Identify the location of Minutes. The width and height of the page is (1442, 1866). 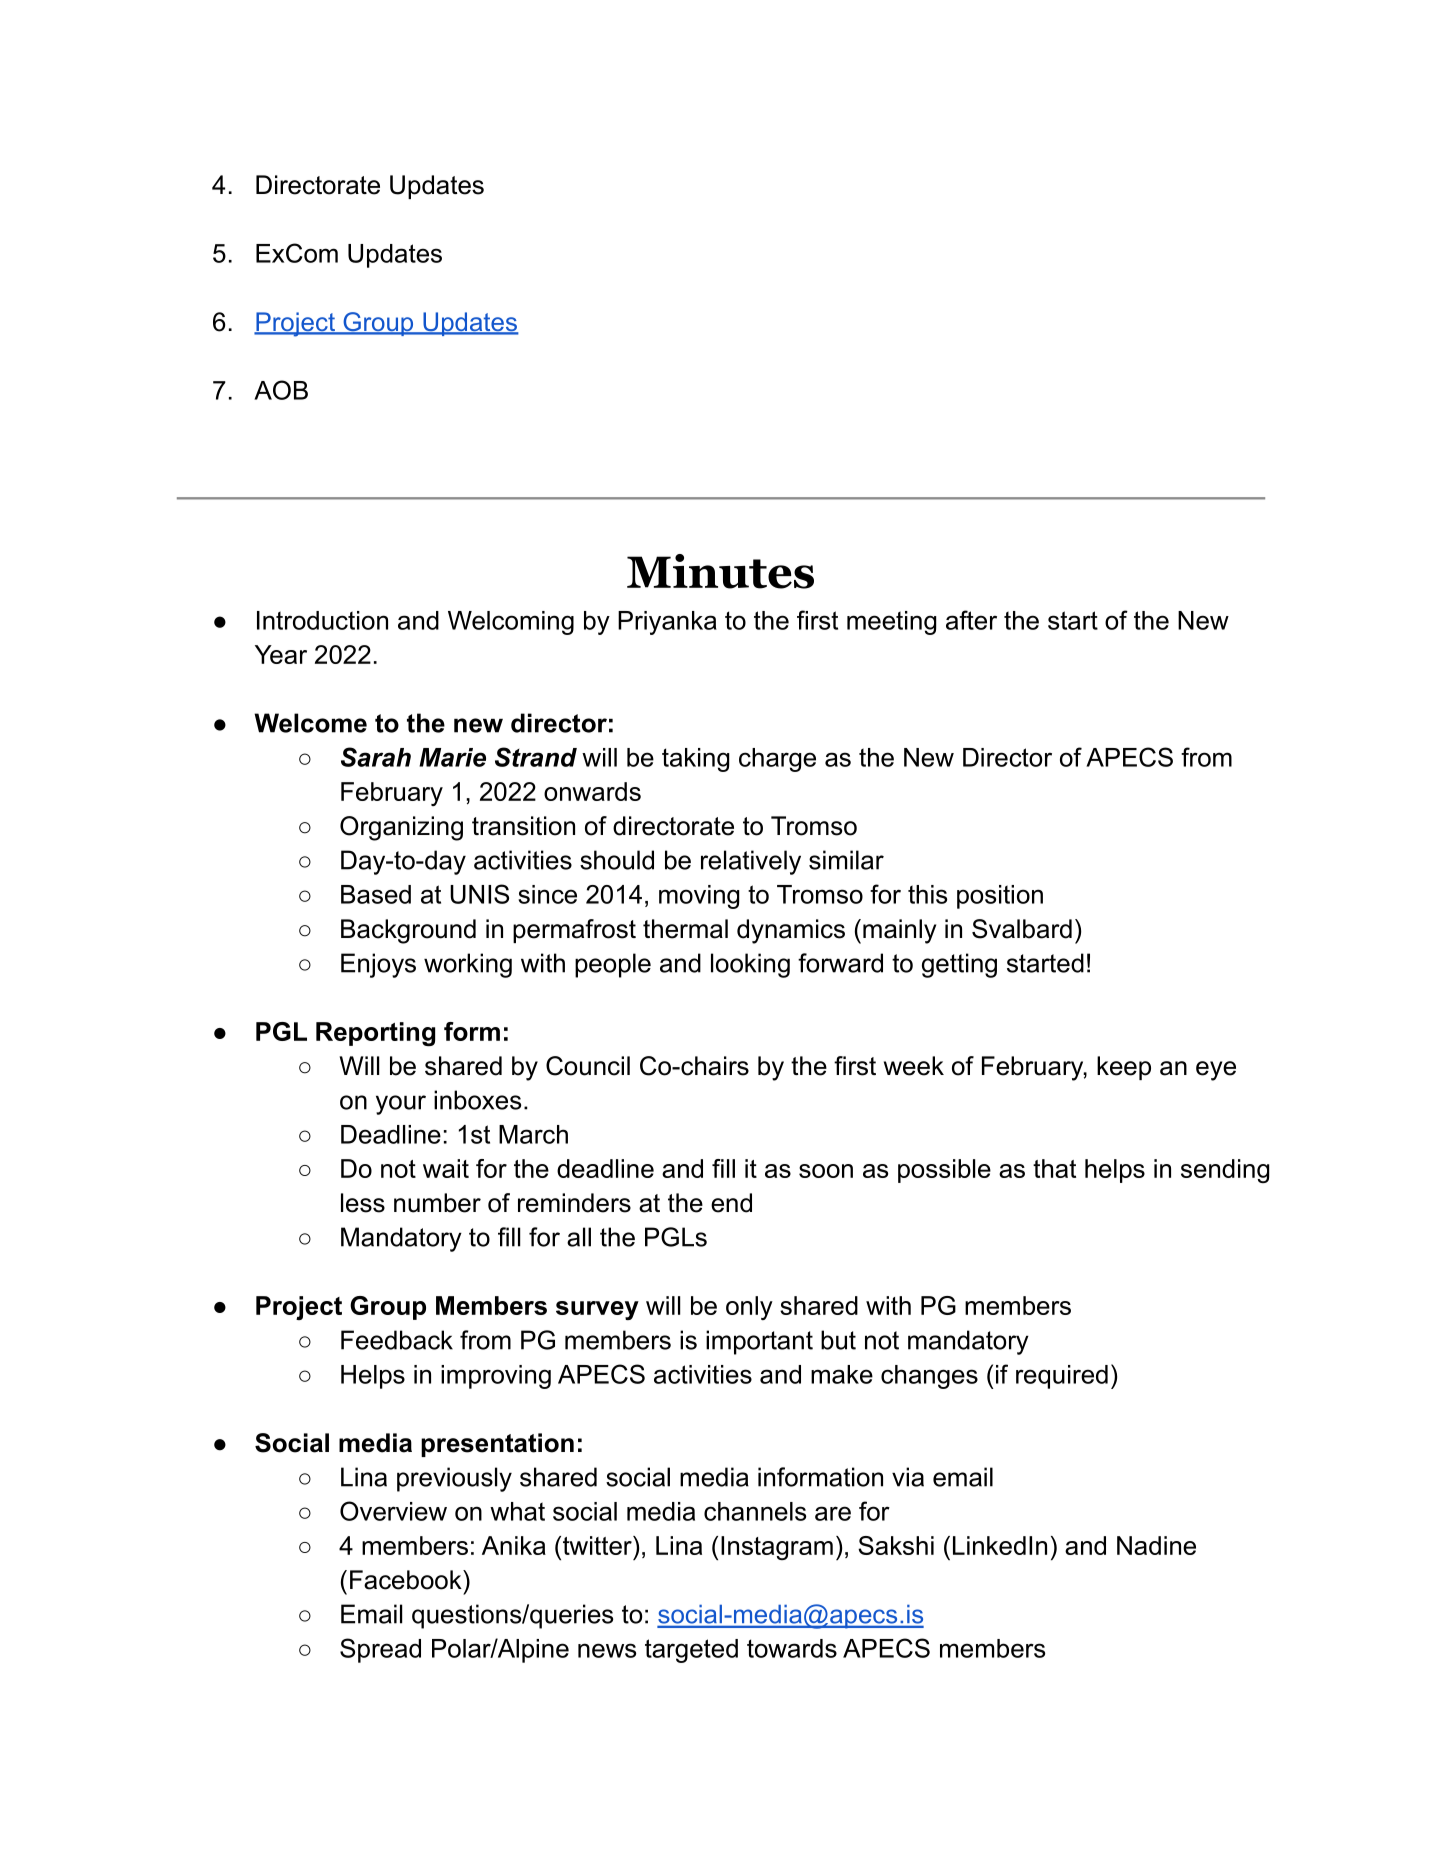
(720, 571).
